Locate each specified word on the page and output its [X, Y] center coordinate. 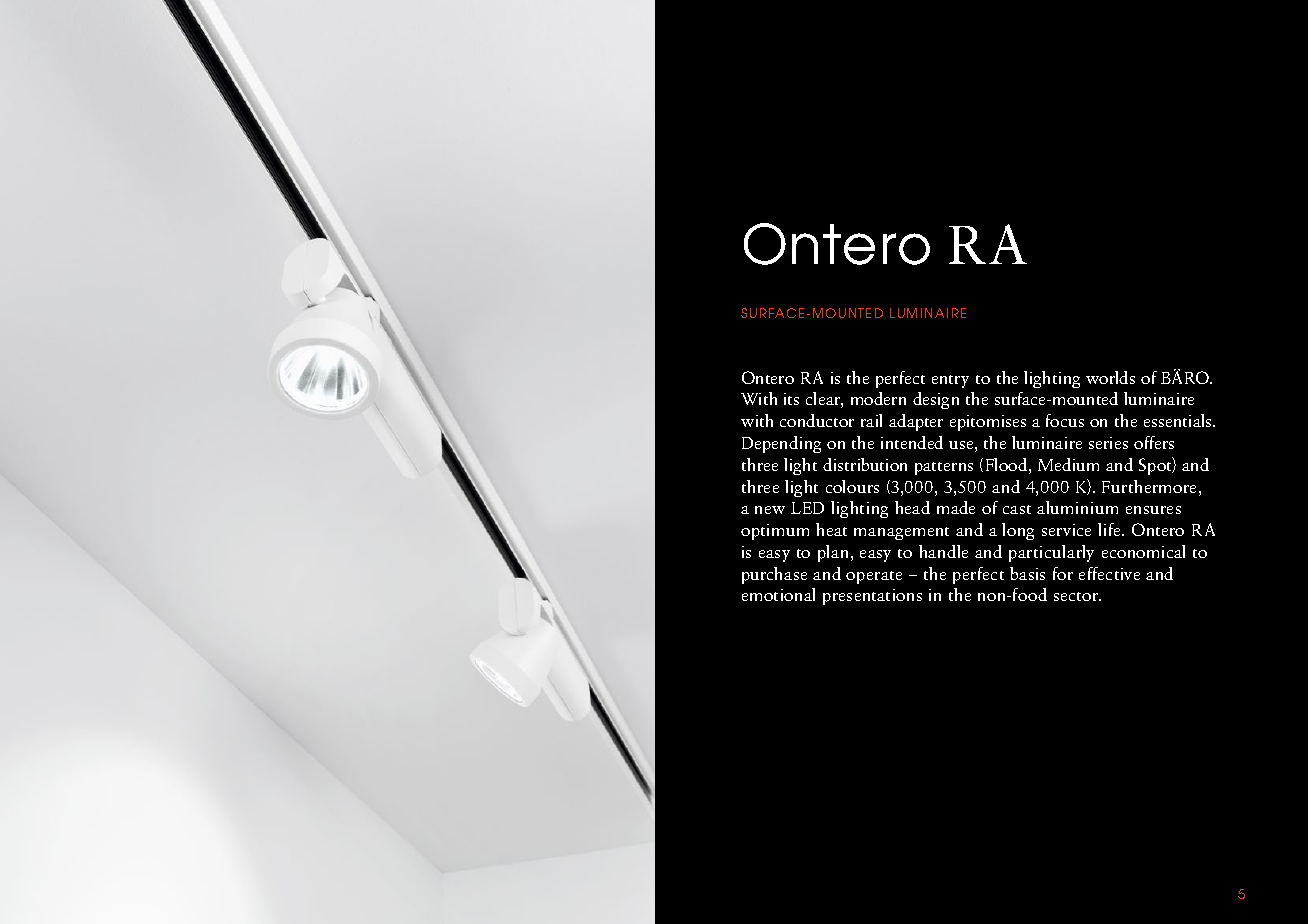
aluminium [1077, 507]
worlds [1110, 377]
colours [852, 486]
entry [950, 381]
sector [1077, 596]
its [791, 399]
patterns [944, 468]
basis [1027, 573]
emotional [778, 594]
